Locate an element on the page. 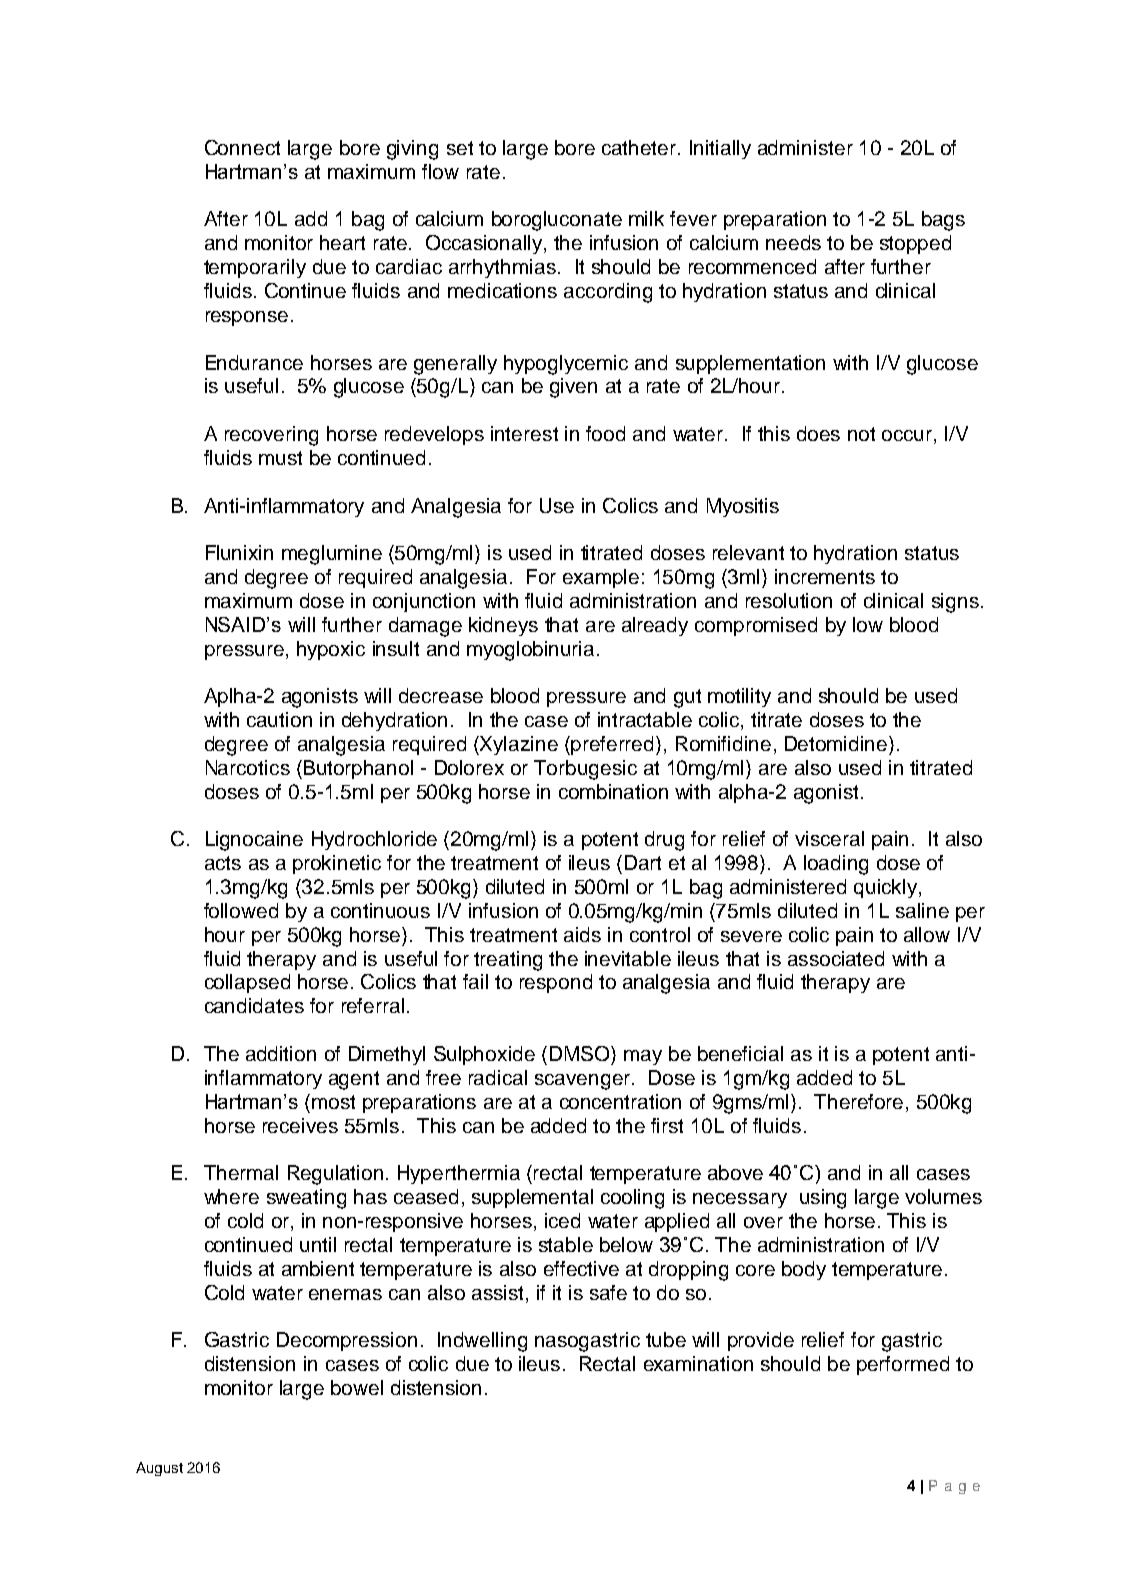 The width and height of the document is (1121, 1587). interest is located at coordinates (524, 433).
